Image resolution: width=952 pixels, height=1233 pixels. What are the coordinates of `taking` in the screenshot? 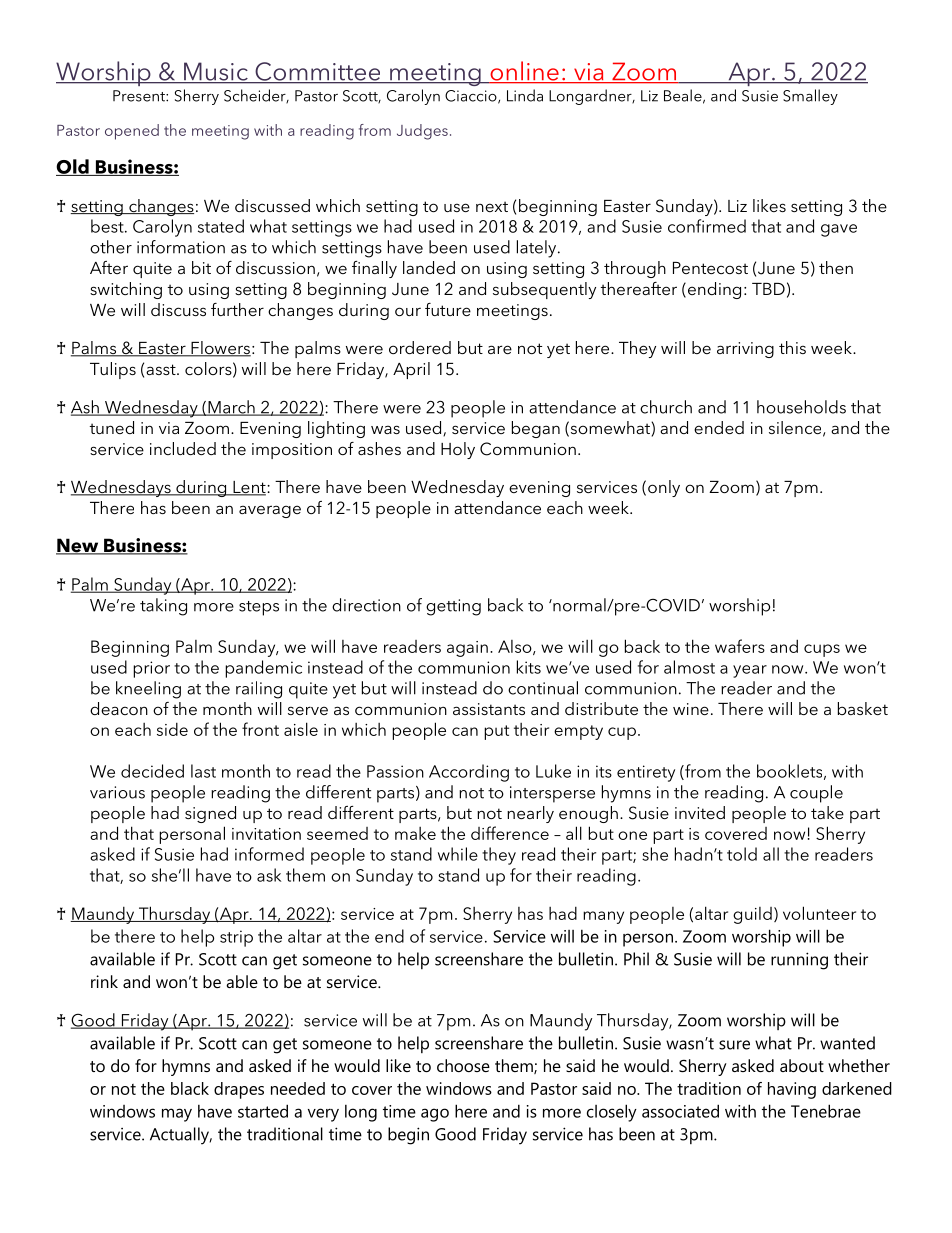 It's located at (163, 607).
